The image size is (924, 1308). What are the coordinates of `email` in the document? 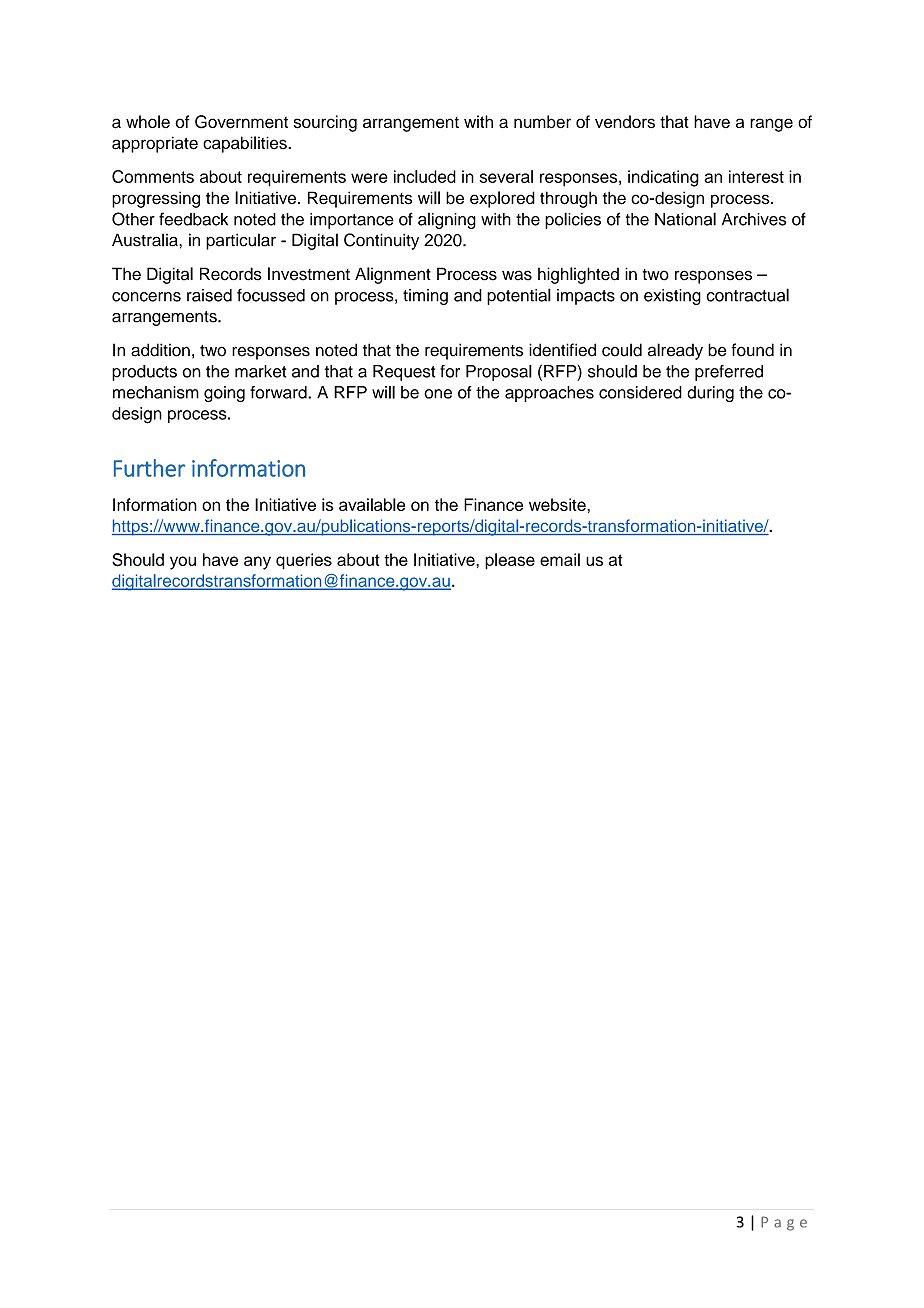 It's located at (560, 559).
